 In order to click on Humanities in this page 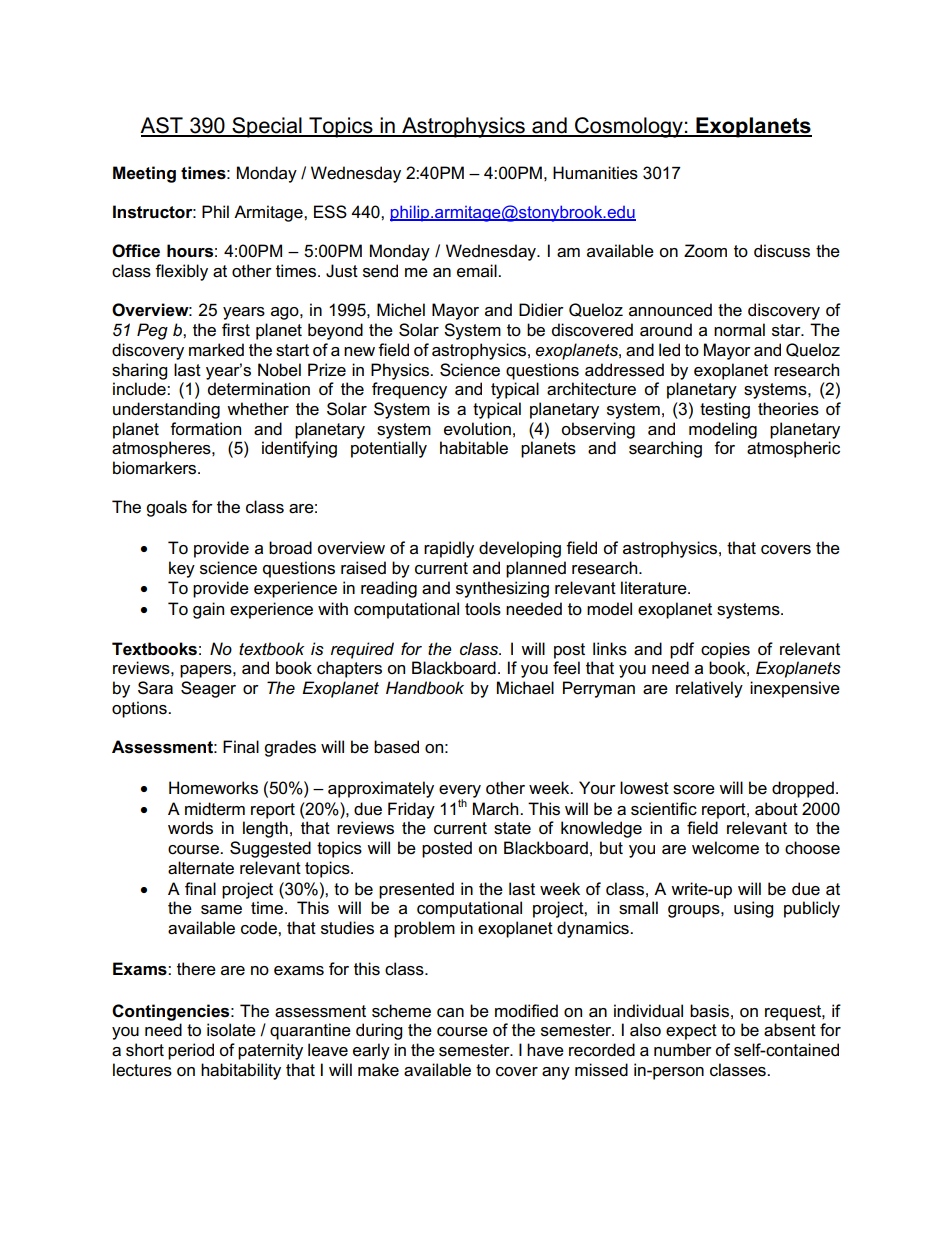, I will do `click(595, 173)`.
